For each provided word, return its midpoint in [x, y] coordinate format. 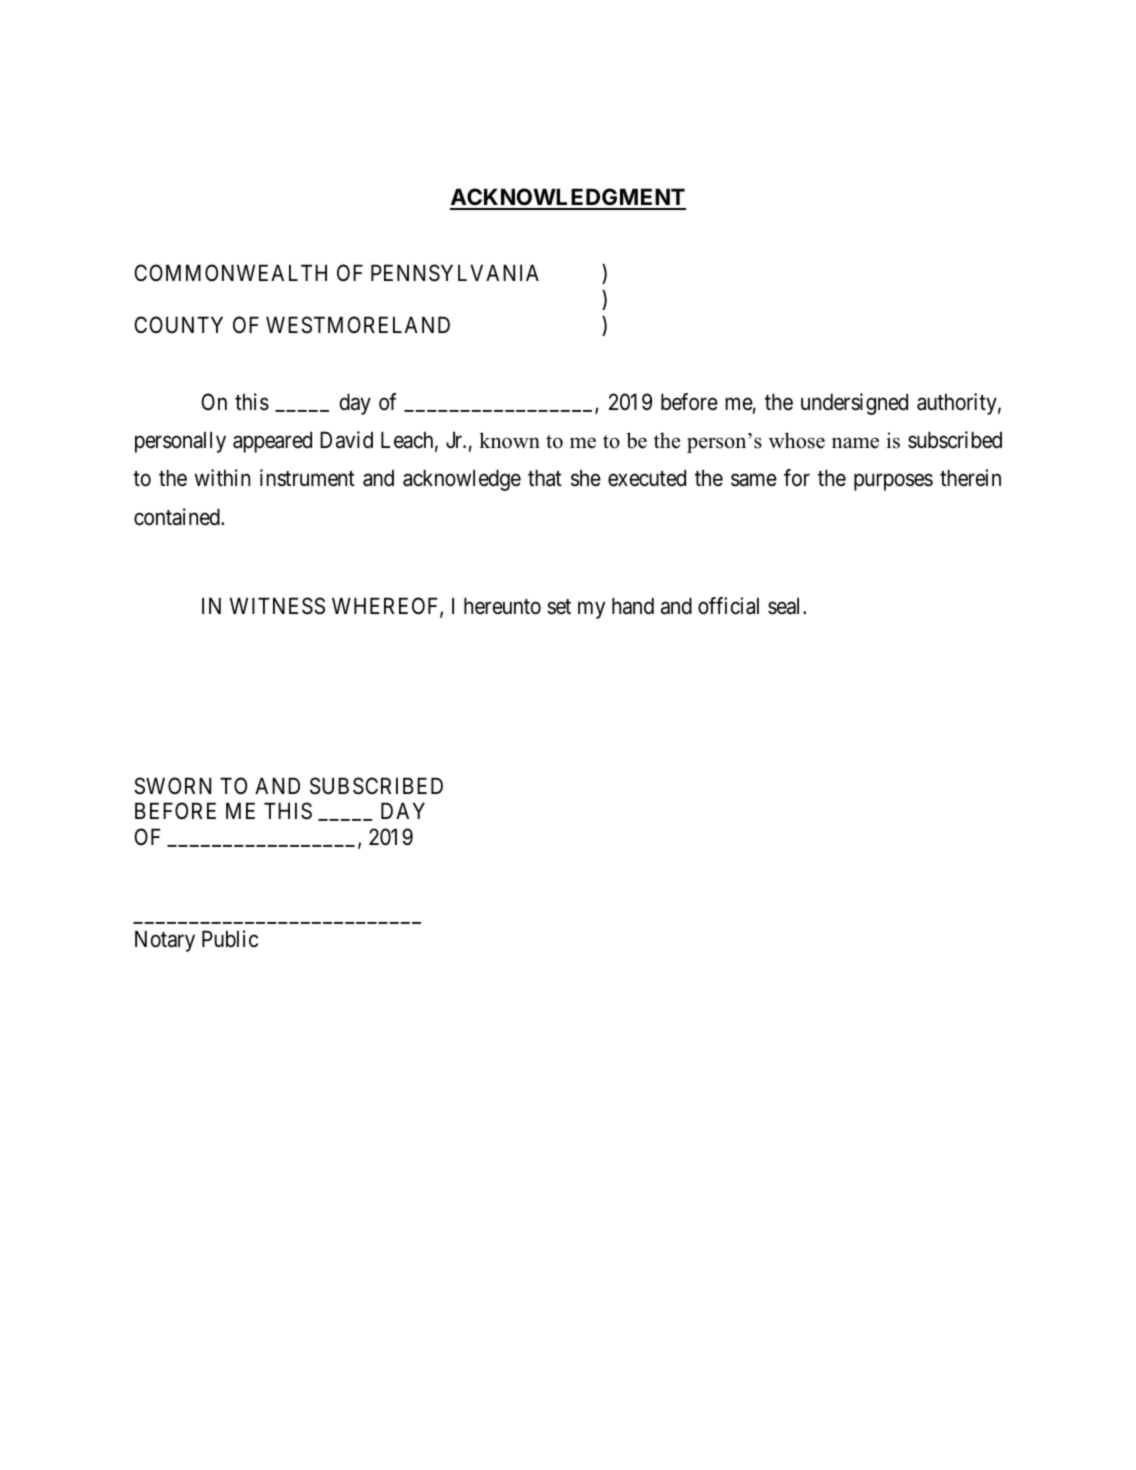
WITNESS [277, 606]
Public [230, 938]
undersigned [854, 404]
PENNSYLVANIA [455, 273]
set [559, 607]
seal [786, 606]
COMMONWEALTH [230, 272]
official [728, 606]
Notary [165, 941]
